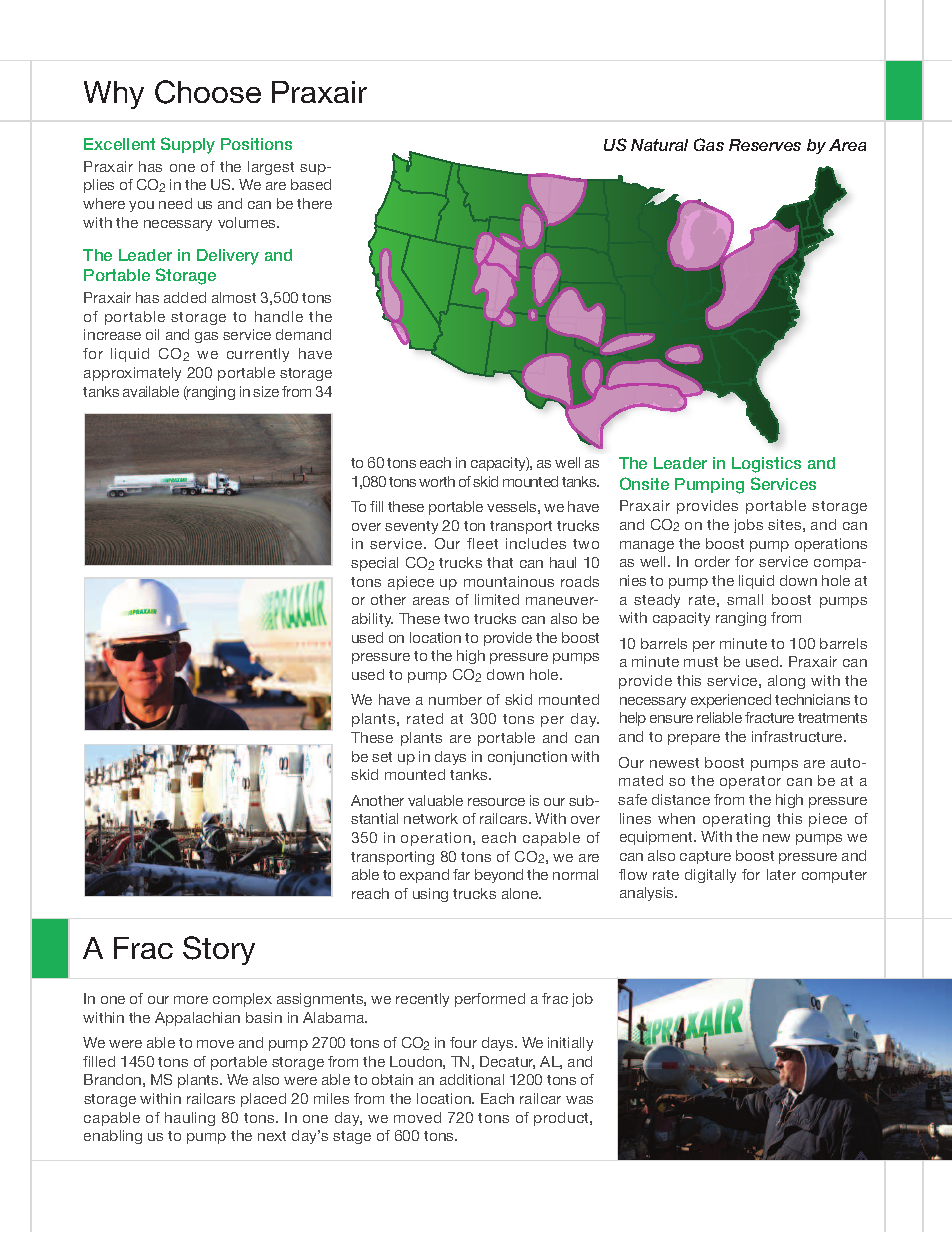  What do you see at coordinates (579, 1100) in the document?
I see `was` at bounding box center [579, 1100].
